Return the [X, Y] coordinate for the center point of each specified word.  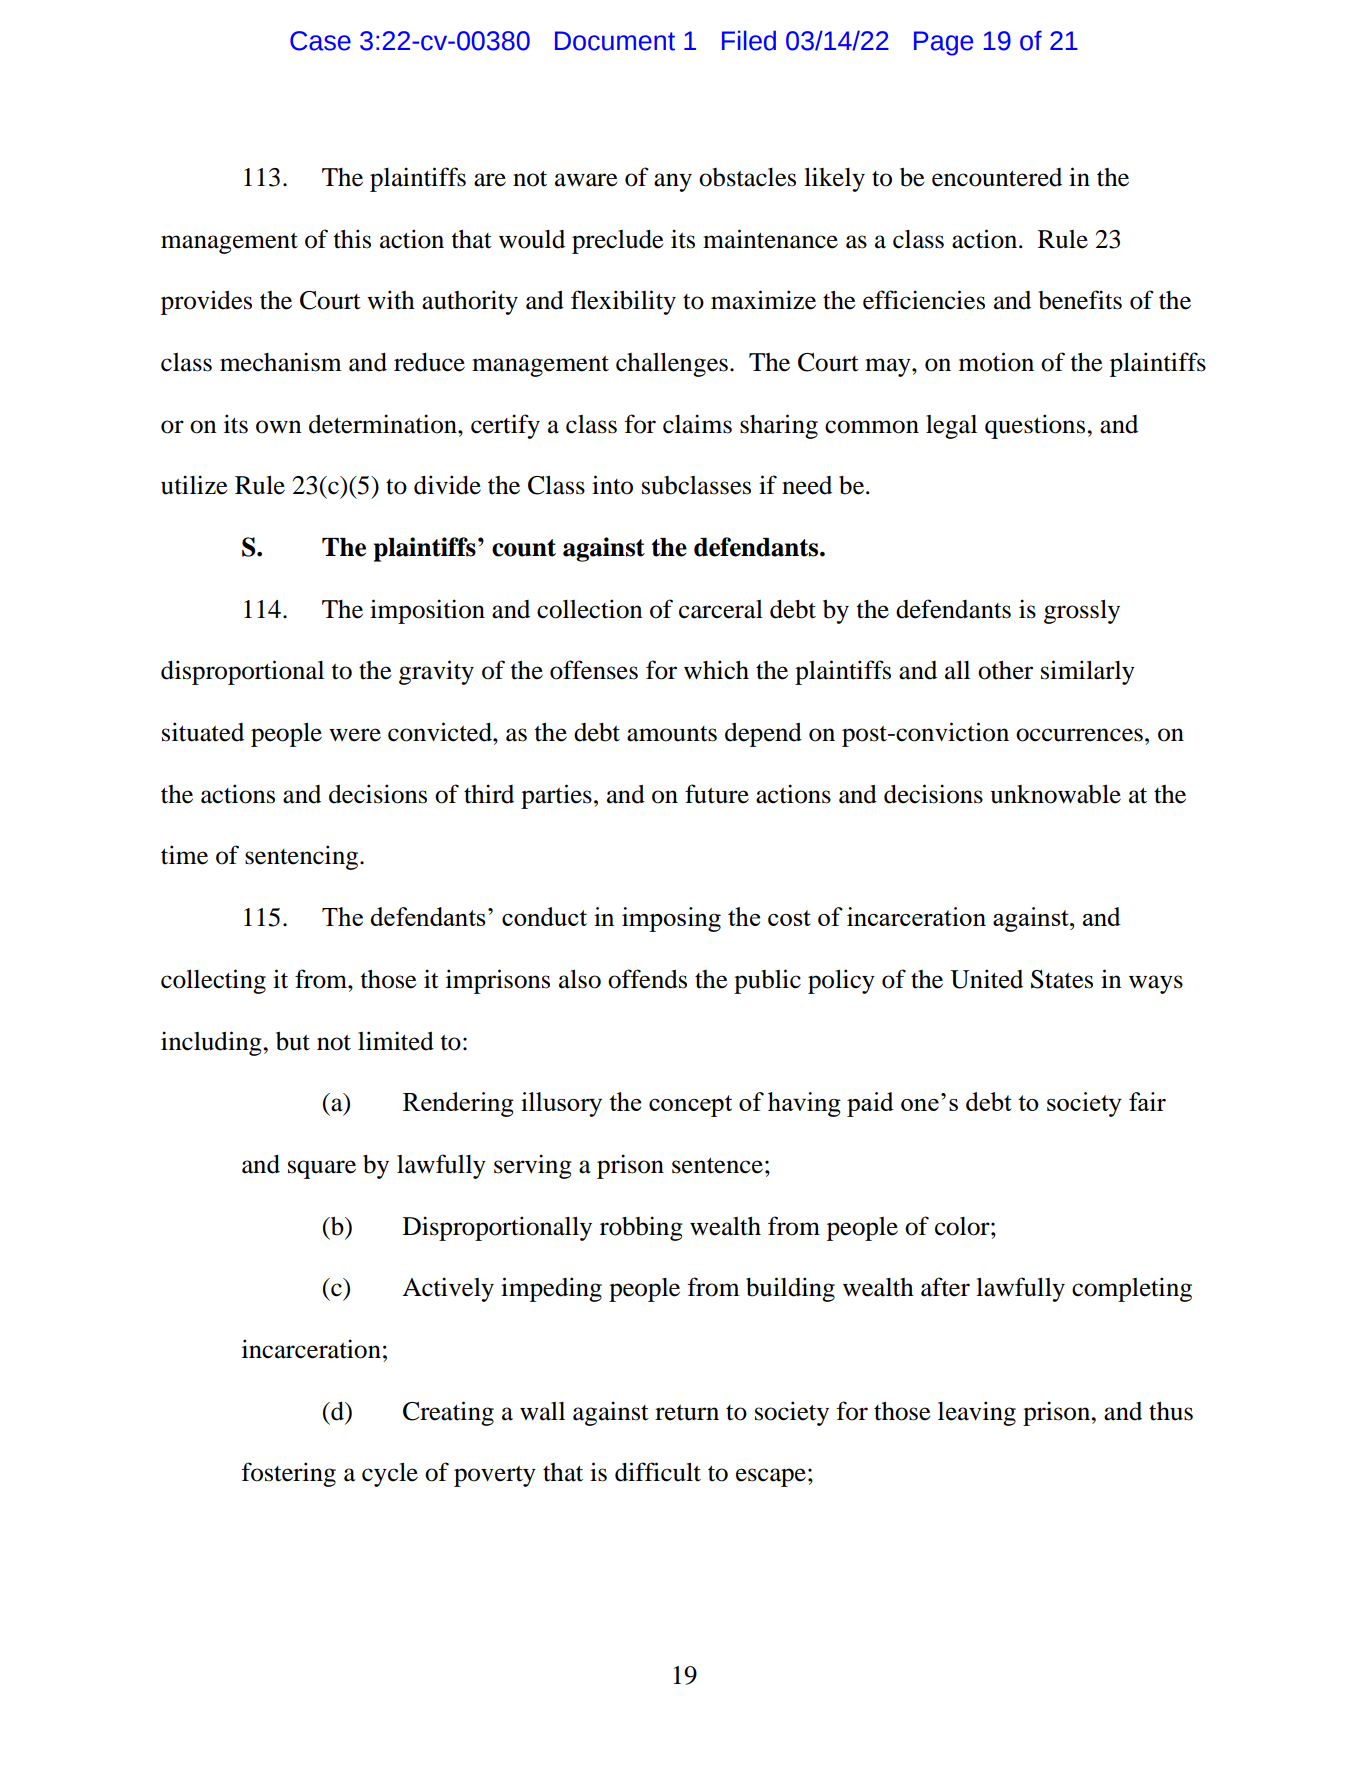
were [355, 735]
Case [320, 41]
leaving [977, 1413]
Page [943, 43]
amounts [672, 734]
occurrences [1079, 735]
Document [615, 41]
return [687, 1413]
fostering [289, 1474]
